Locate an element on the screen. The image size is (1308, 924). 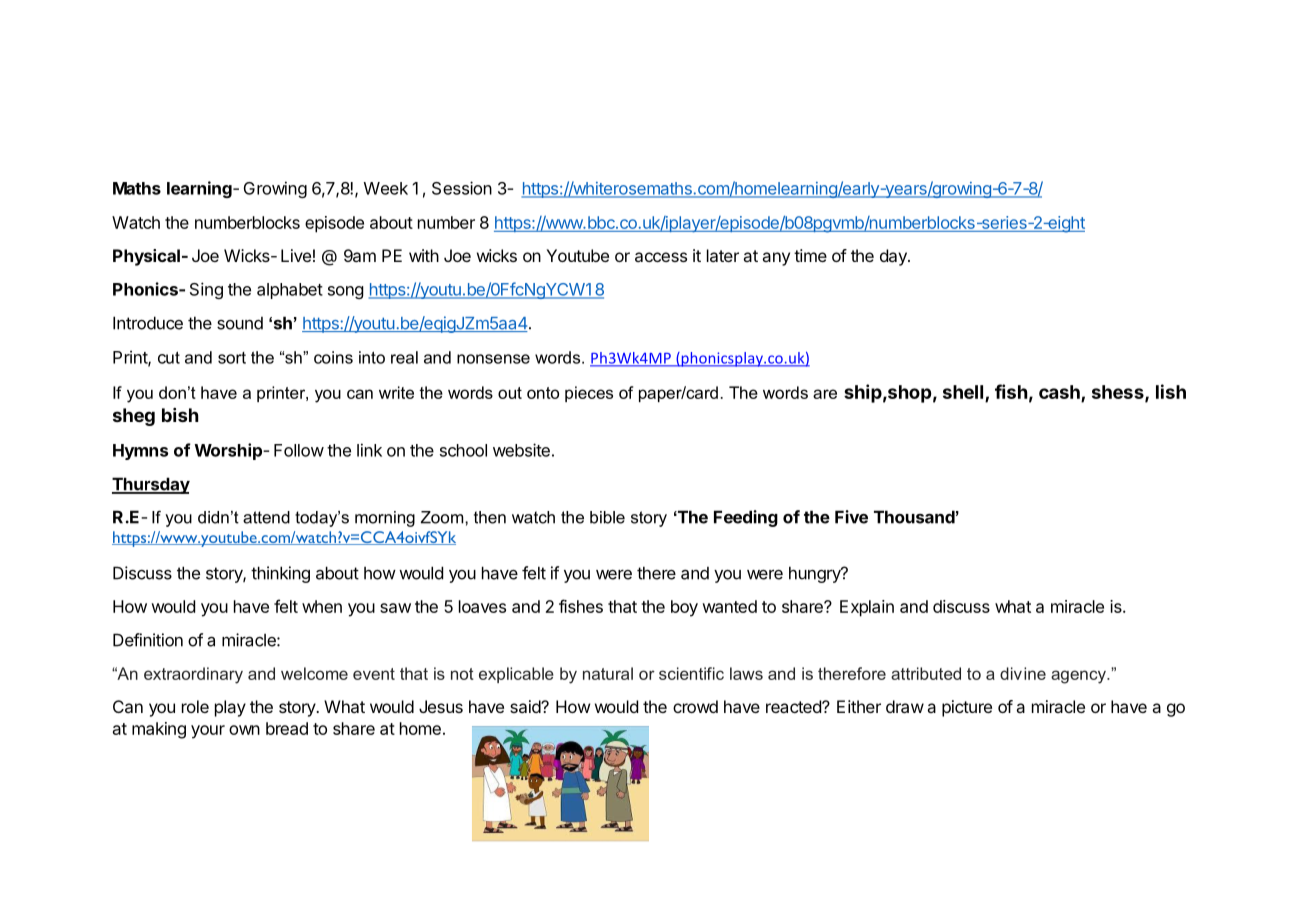
time is located at coordinates (810, 255).
